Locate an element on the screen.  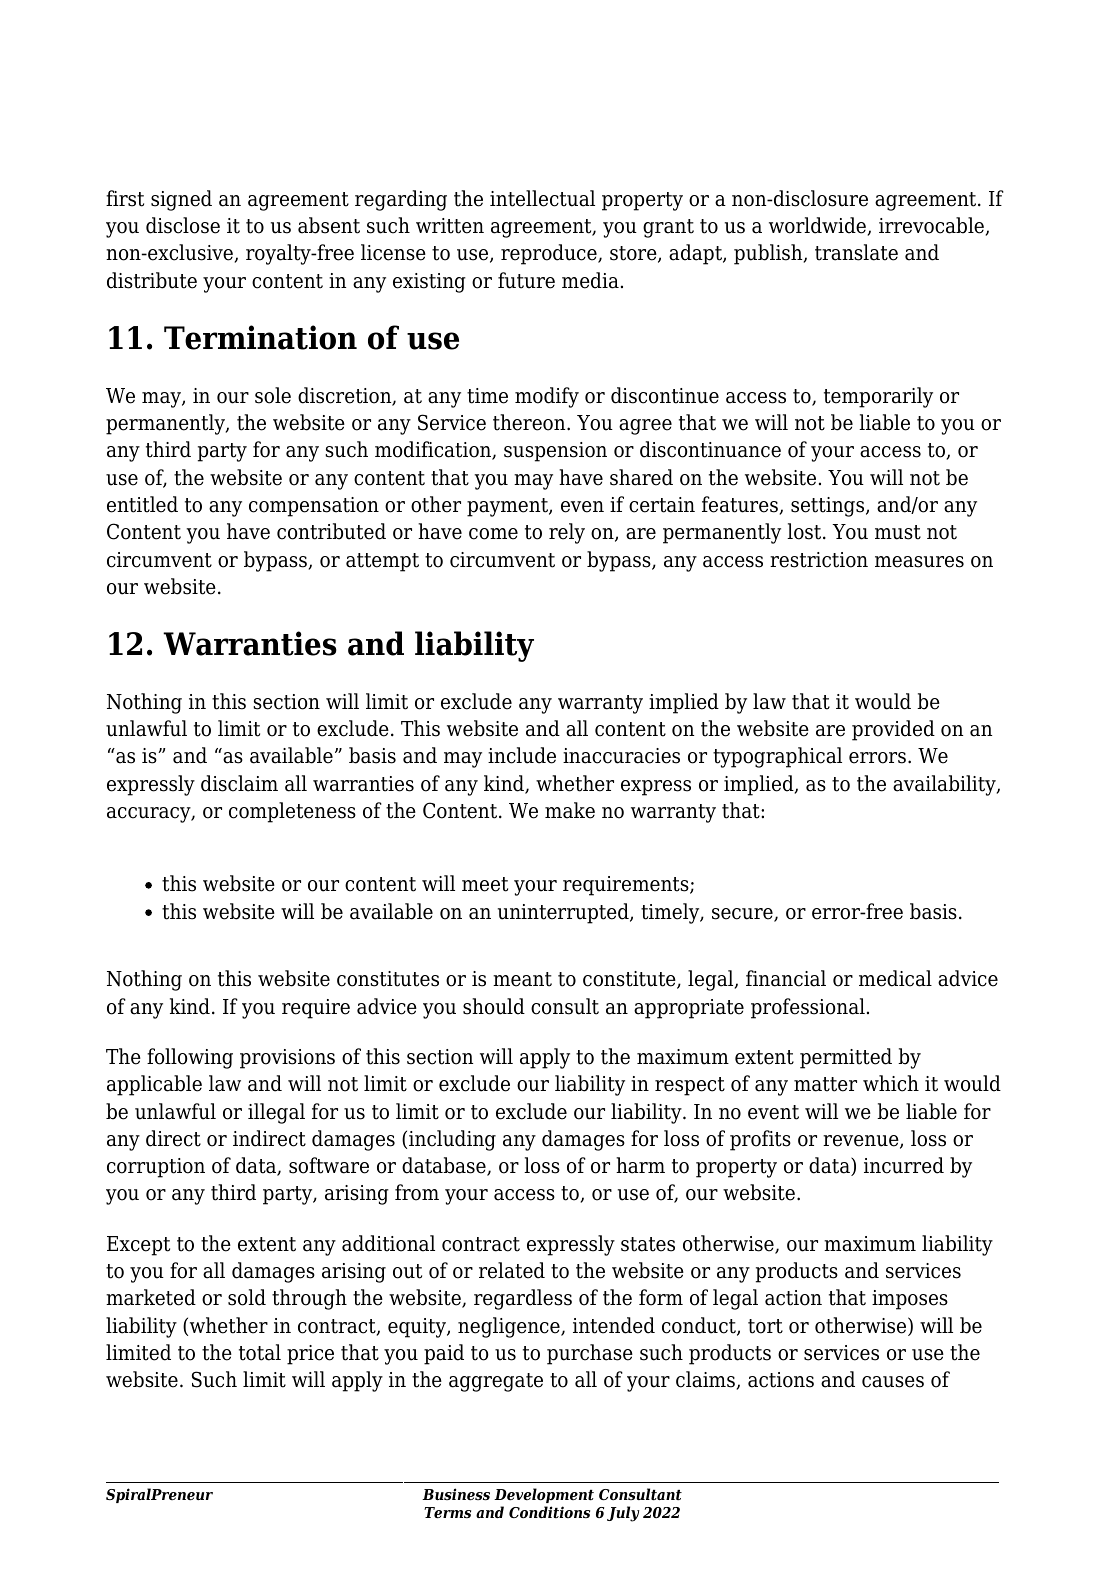
translate is located at coordinates (856, 252).
